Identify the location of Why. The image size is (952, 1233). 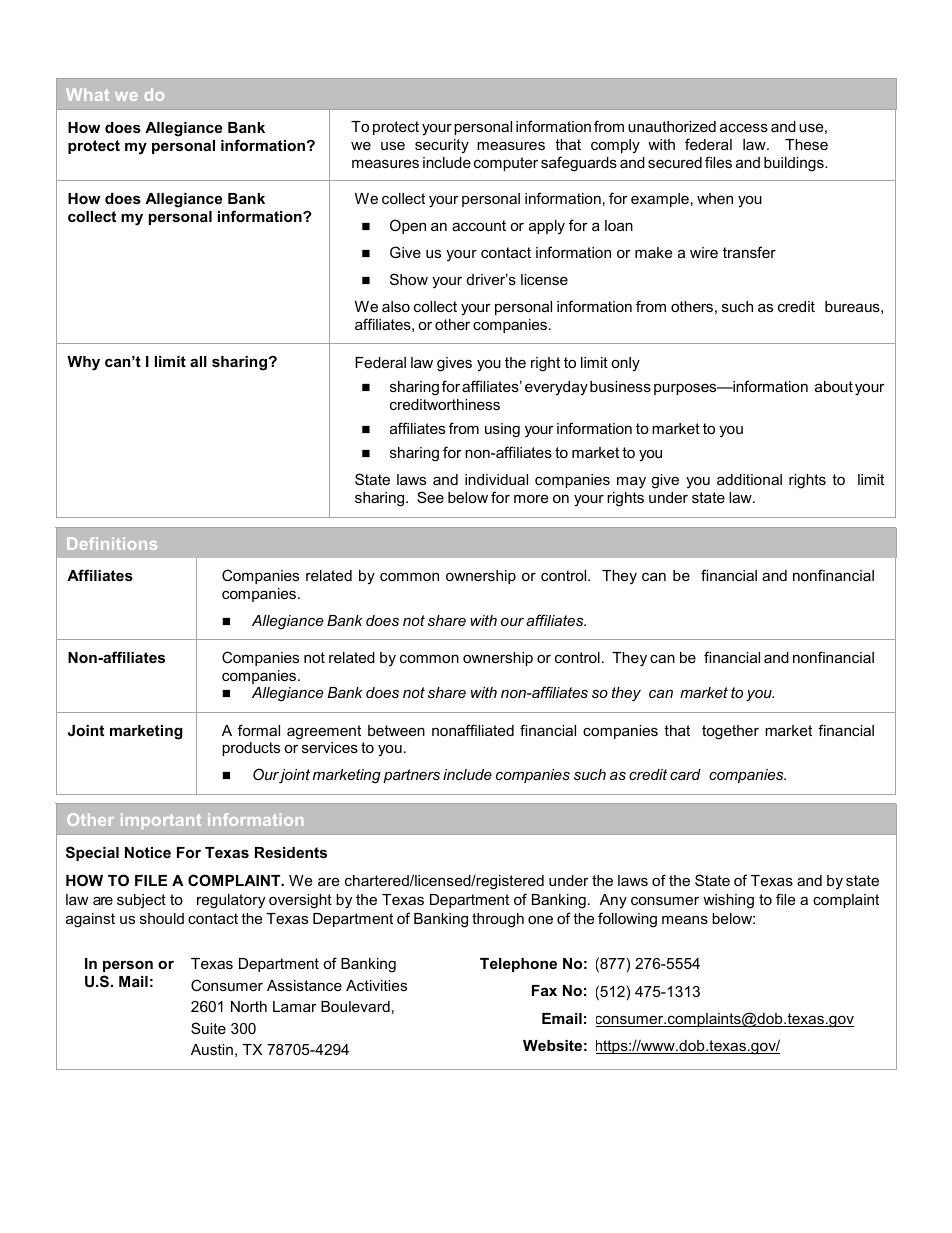
(83, 363).
